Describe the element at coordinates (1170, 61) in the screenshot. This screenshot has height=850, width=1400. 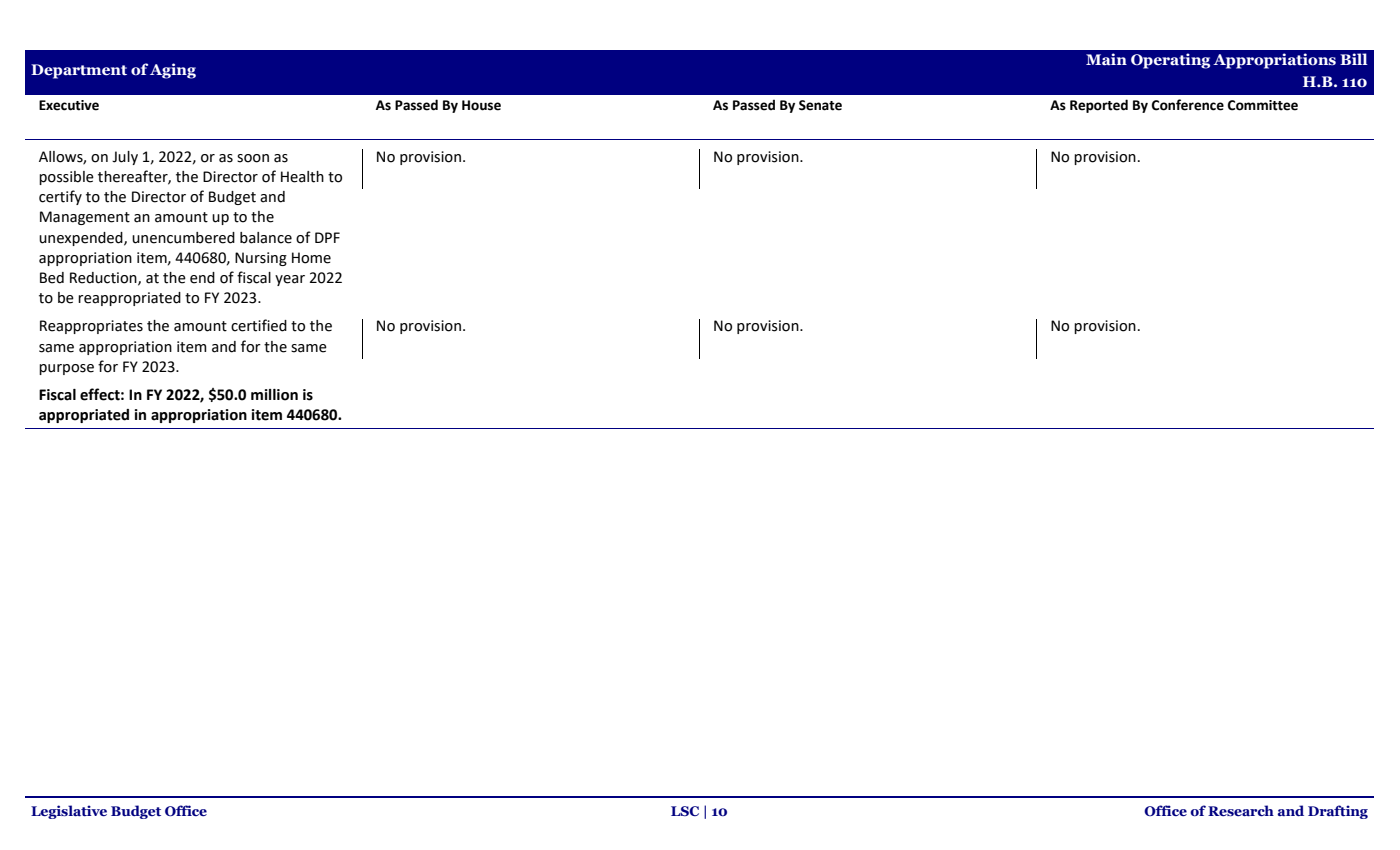
I see `Operating` at that location.
